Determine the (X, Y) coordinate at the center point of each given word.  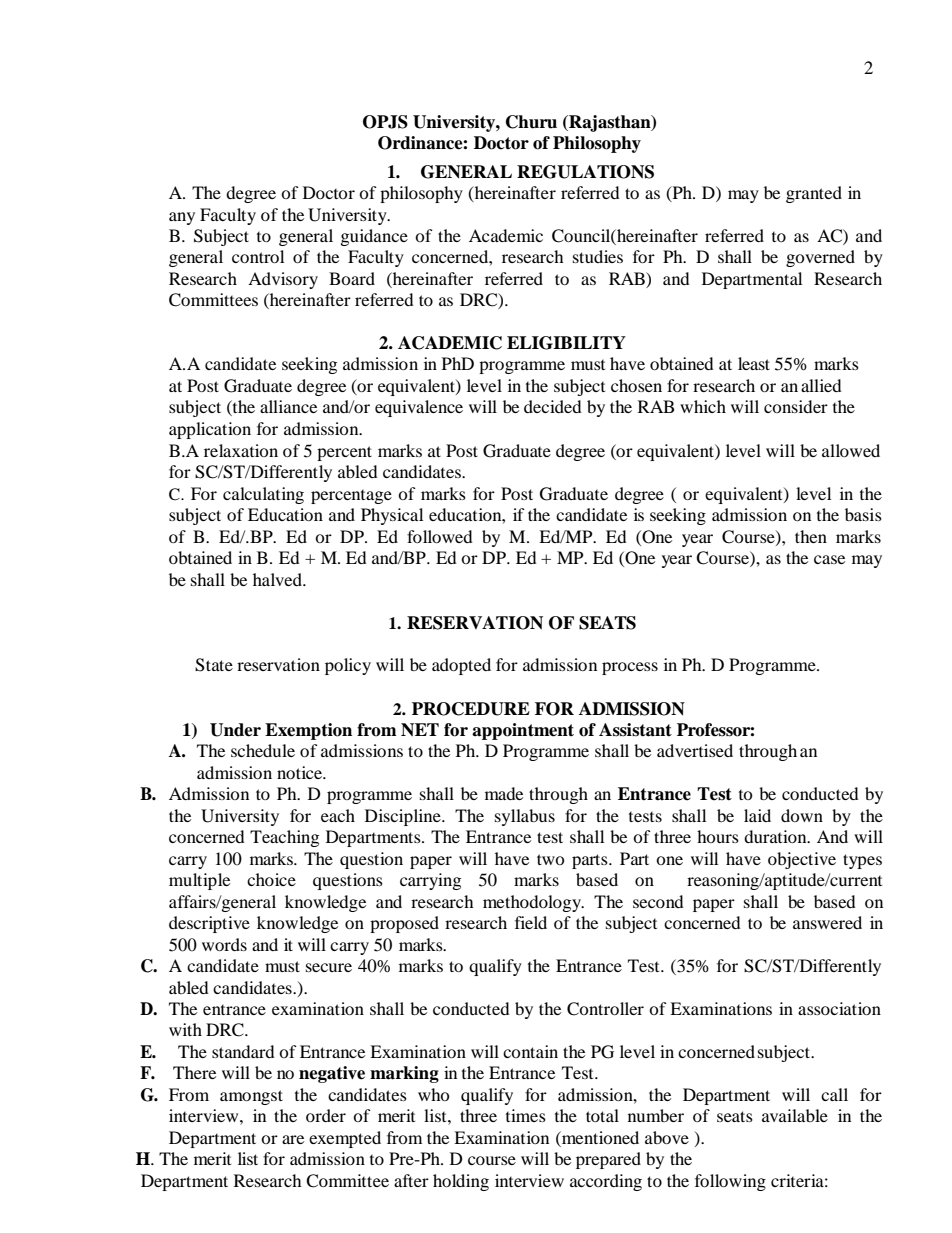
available (795, 1115)
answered (827, 922)
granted (814, 194)
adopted (461, 666)
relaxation (241, 450)
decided (553, 406)
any (182, 218)
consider (796, 406)
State (214, 665)
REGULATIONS (585, 172)
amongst (251, 1097)
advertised (695, 750)
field (531, 922)
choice (271, 879)
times (526, 1115)
